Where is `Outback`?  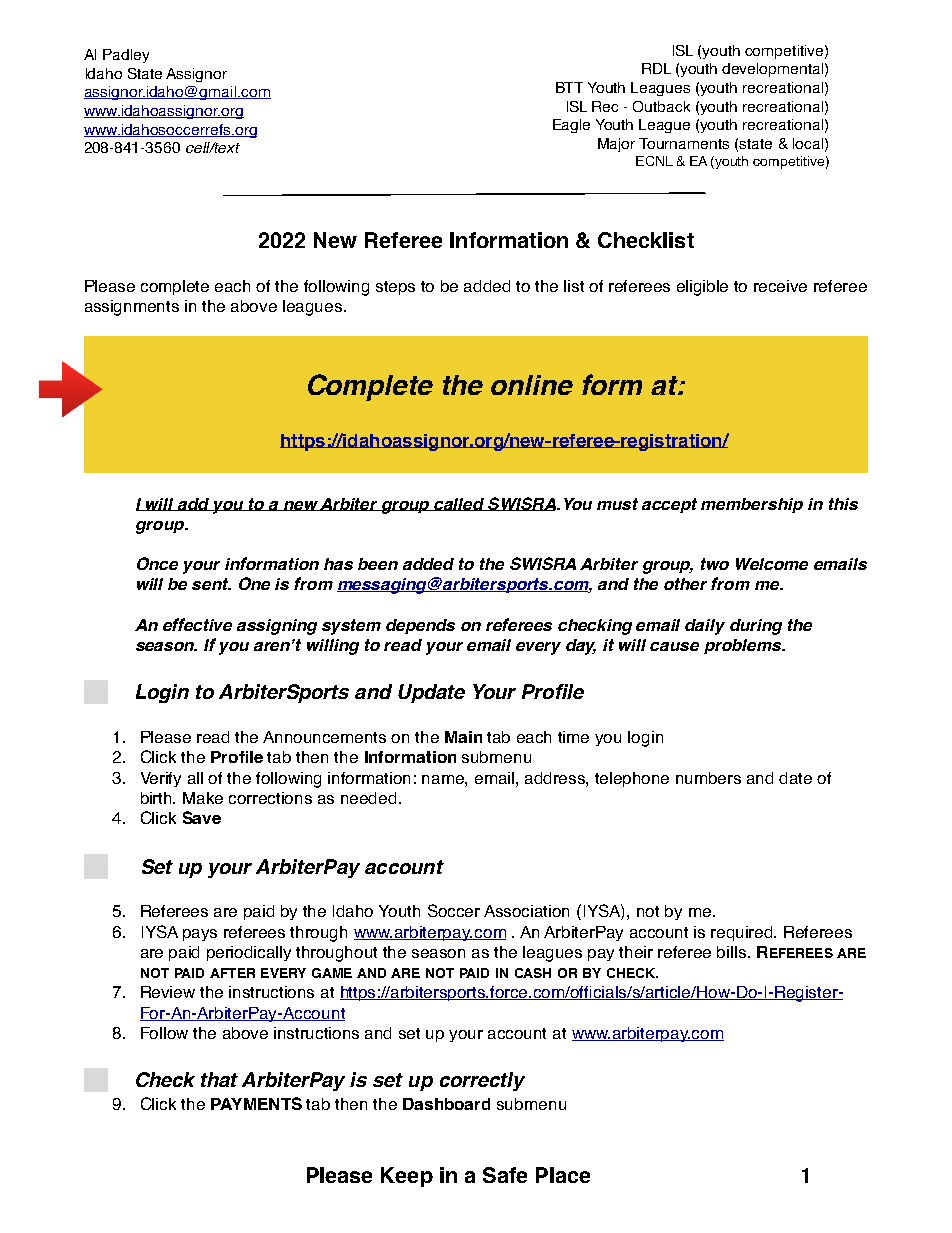
Outback is located at coordinates (661, 106).
